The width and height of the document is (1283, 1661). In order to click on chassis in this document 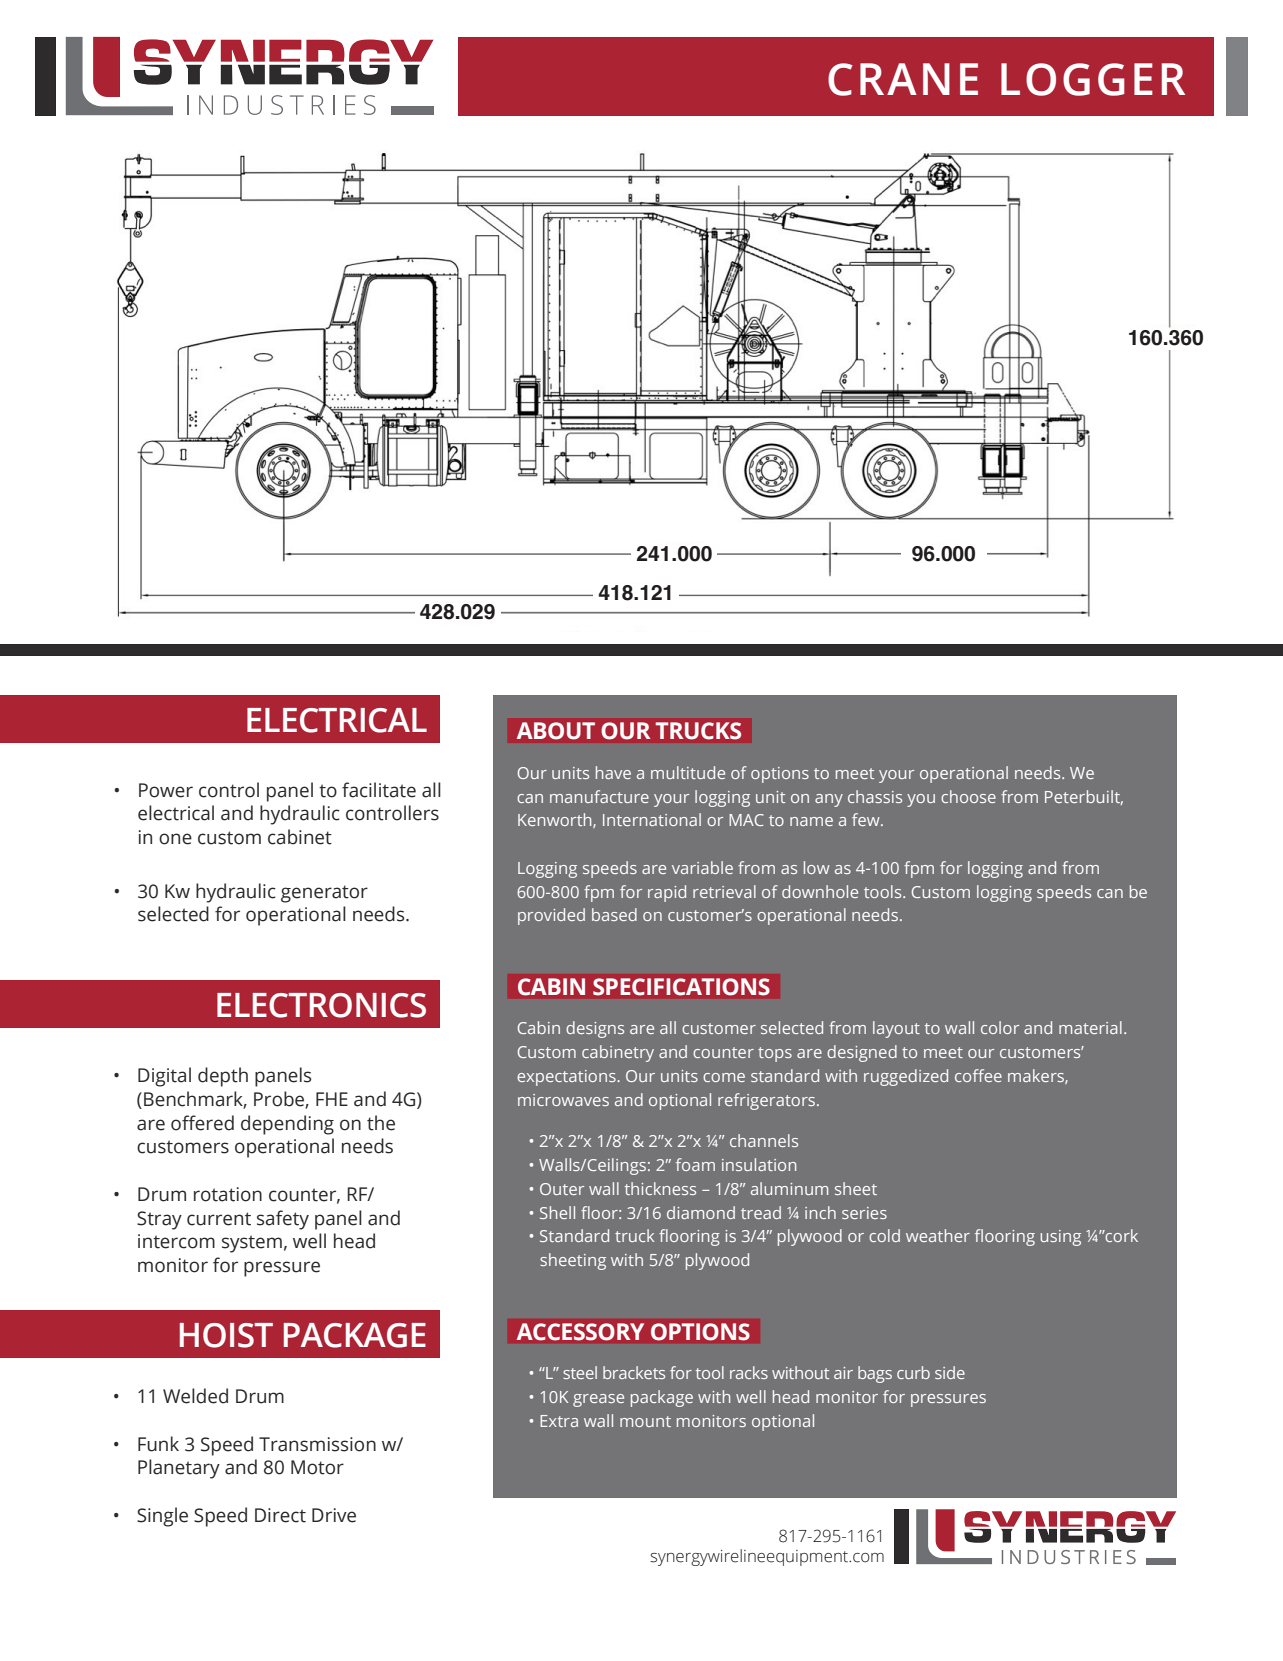, I will do `click(875, 796)`.
